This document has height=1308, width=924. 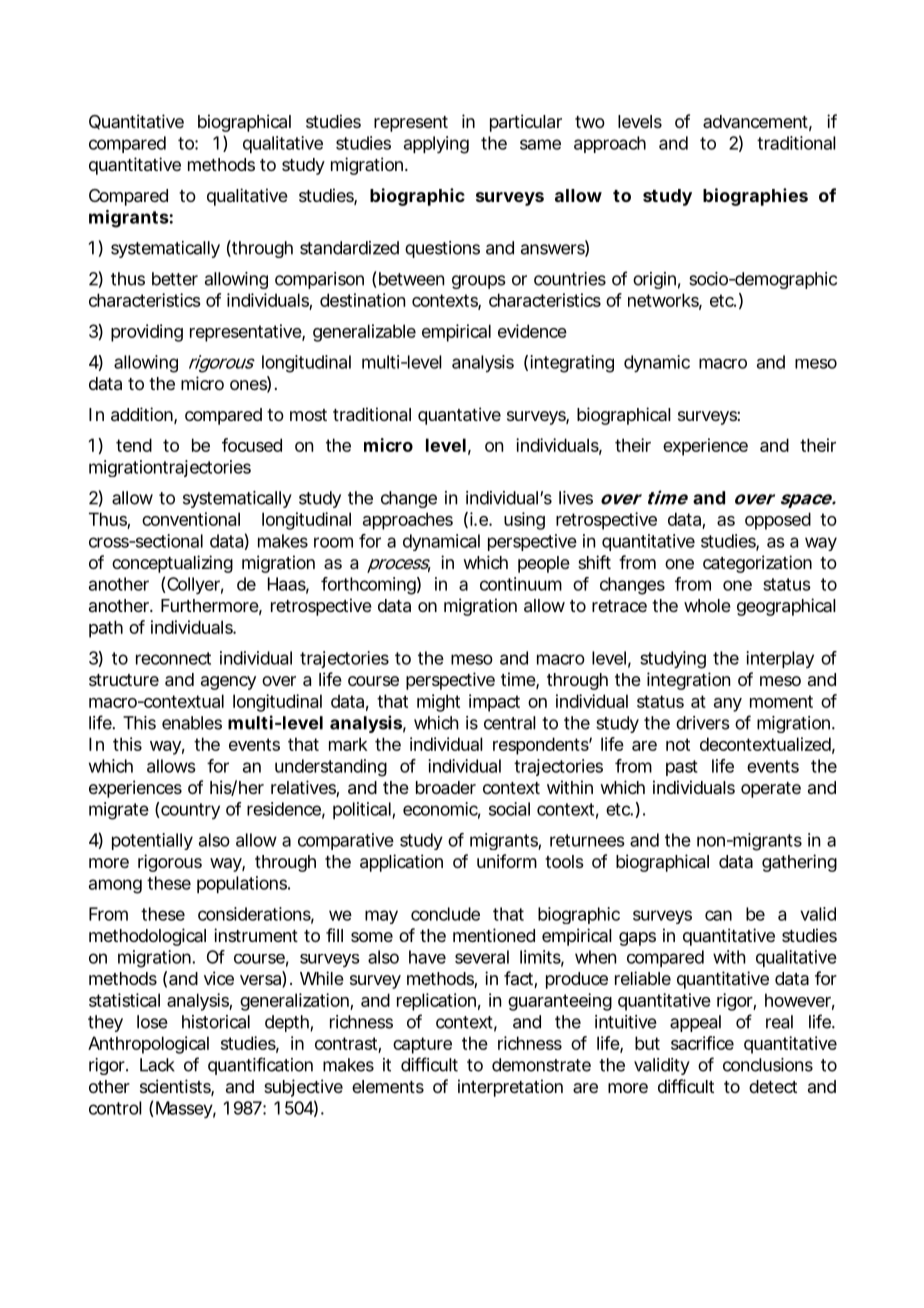 What do you see at coordinates (157, 1065) in the document?
I see `Lack` at bounding box center [157, 1065].
